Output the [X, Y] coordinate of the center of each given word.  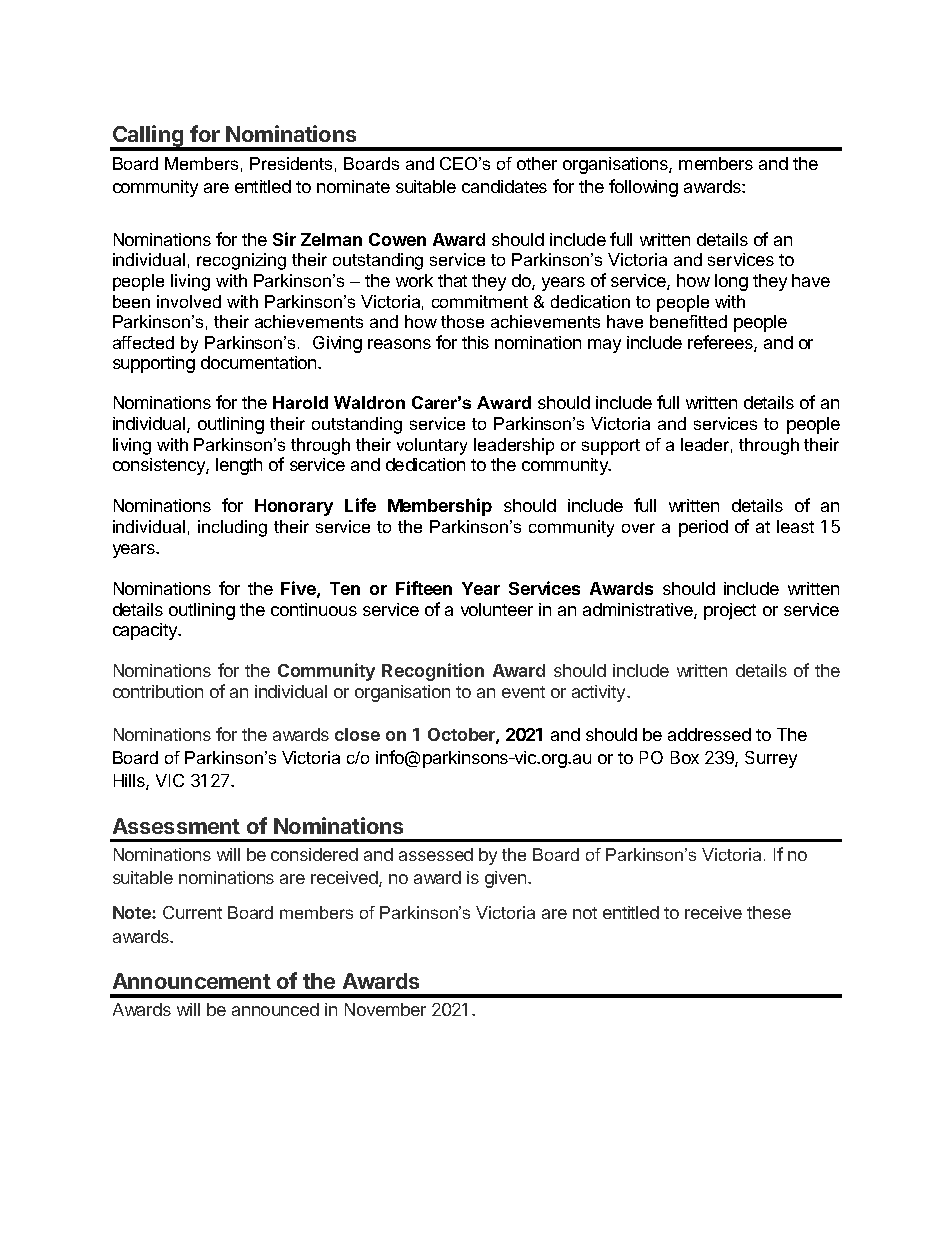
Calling [148, 137]
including [232, 528]
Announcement [192, 981]
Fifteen [424, 588]
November [385, 1009]
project [730, 611]
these [769, 912]
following [643, 188]
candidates [504, 186]
